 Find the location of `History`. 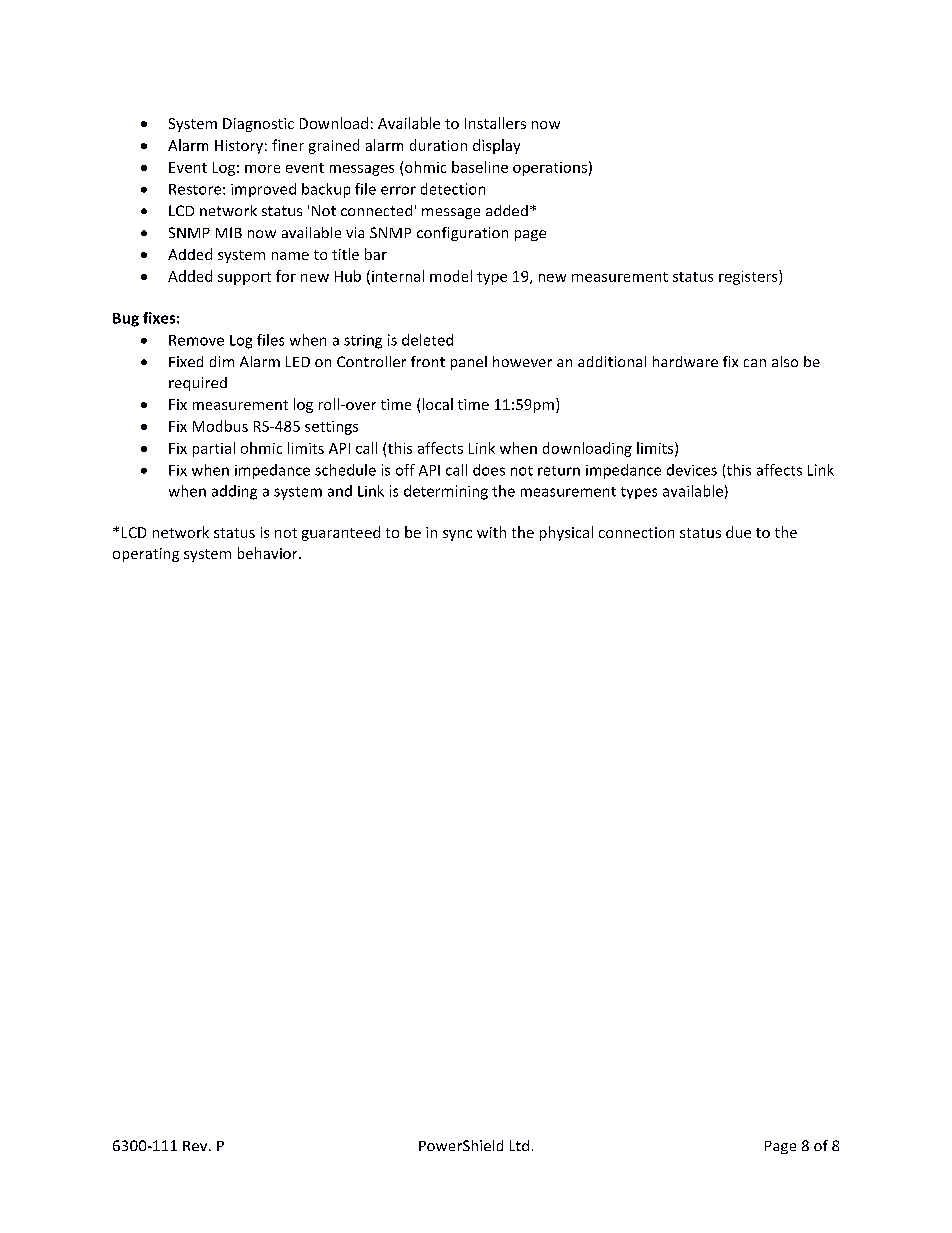

History is located at coordinates (239, 147).
